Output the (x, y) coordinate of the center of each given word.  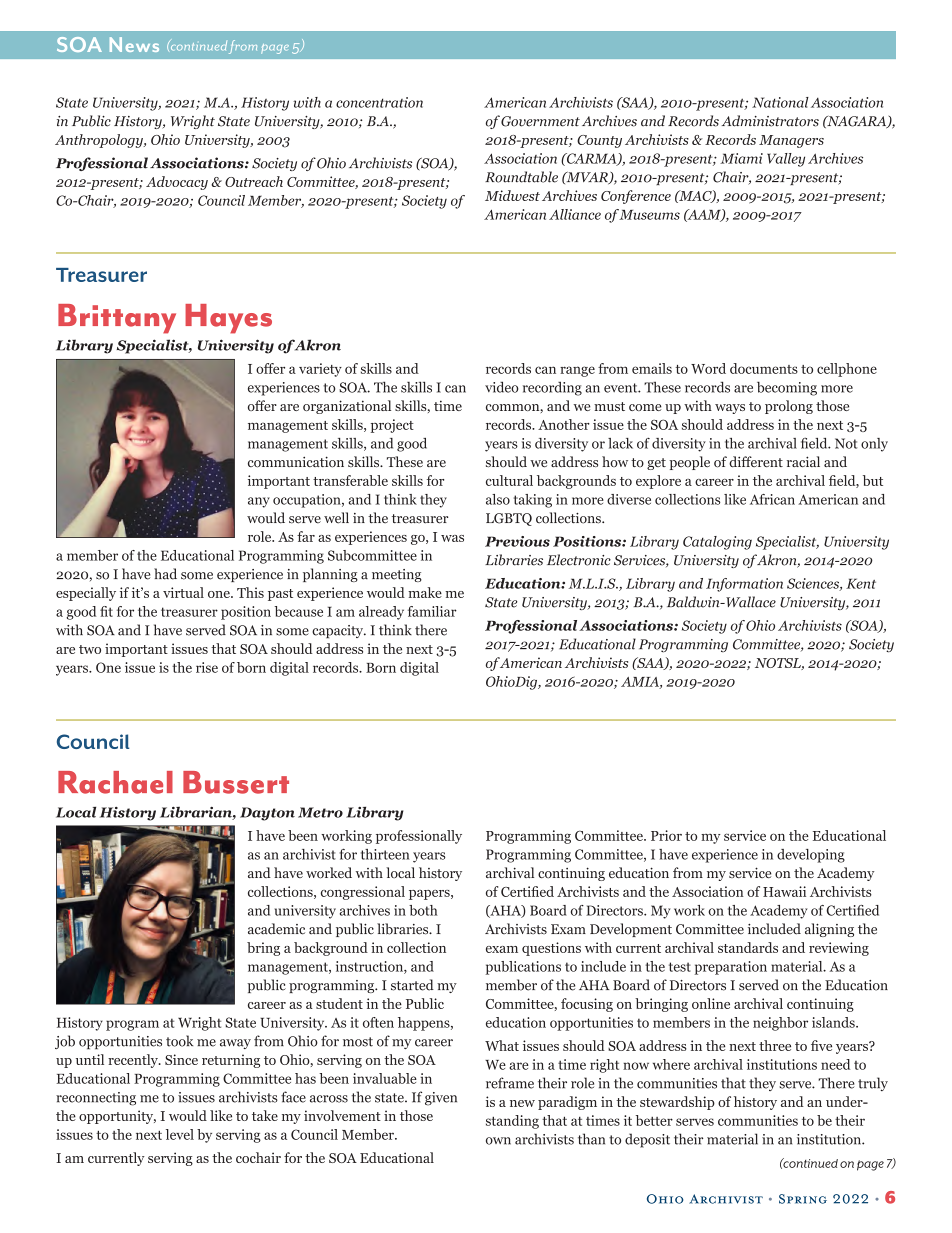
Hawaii (784, 891)
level (180, 1134)
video (502, 387)
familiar (432, 611)
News (134, 44)
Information (744, 585)
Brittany (117, 319)
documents (764, 368)
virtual (183, 592)
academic (276, 929)
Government (540, 121)
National (780, 102)
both (423, 910)
